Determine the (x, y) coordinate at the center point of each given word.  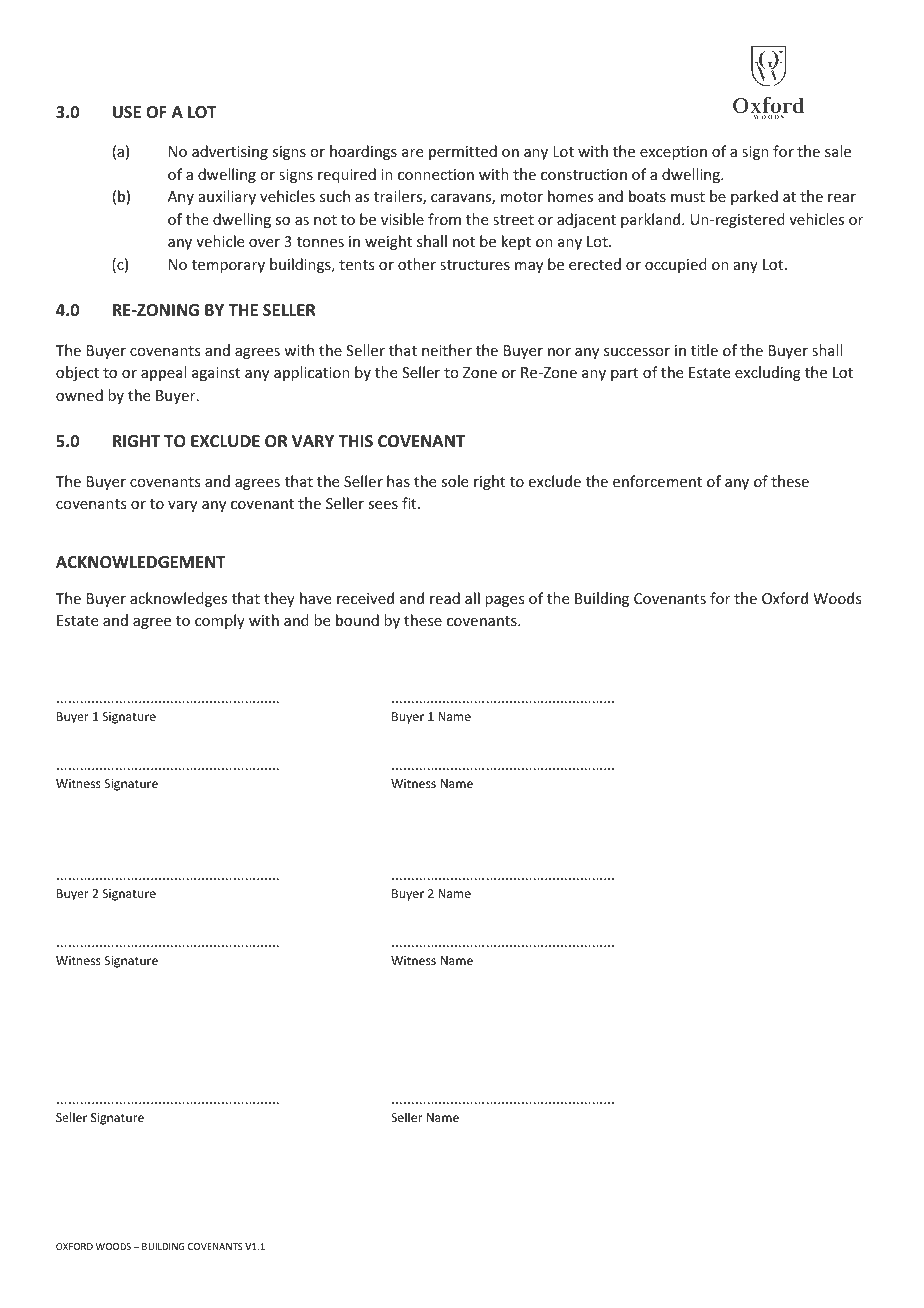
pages (504, 601)
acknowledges (178, 599)
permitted (463, 152)
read (445, 598)
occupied (676, 265)
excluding (768, 373)
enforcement (657, 481)
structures (475, 265)
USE (127, 112)
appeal (163, 373)
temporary (228, 266)
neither (447, 350)
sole (454, 481)
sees (383, 505)
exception (673, 153)
